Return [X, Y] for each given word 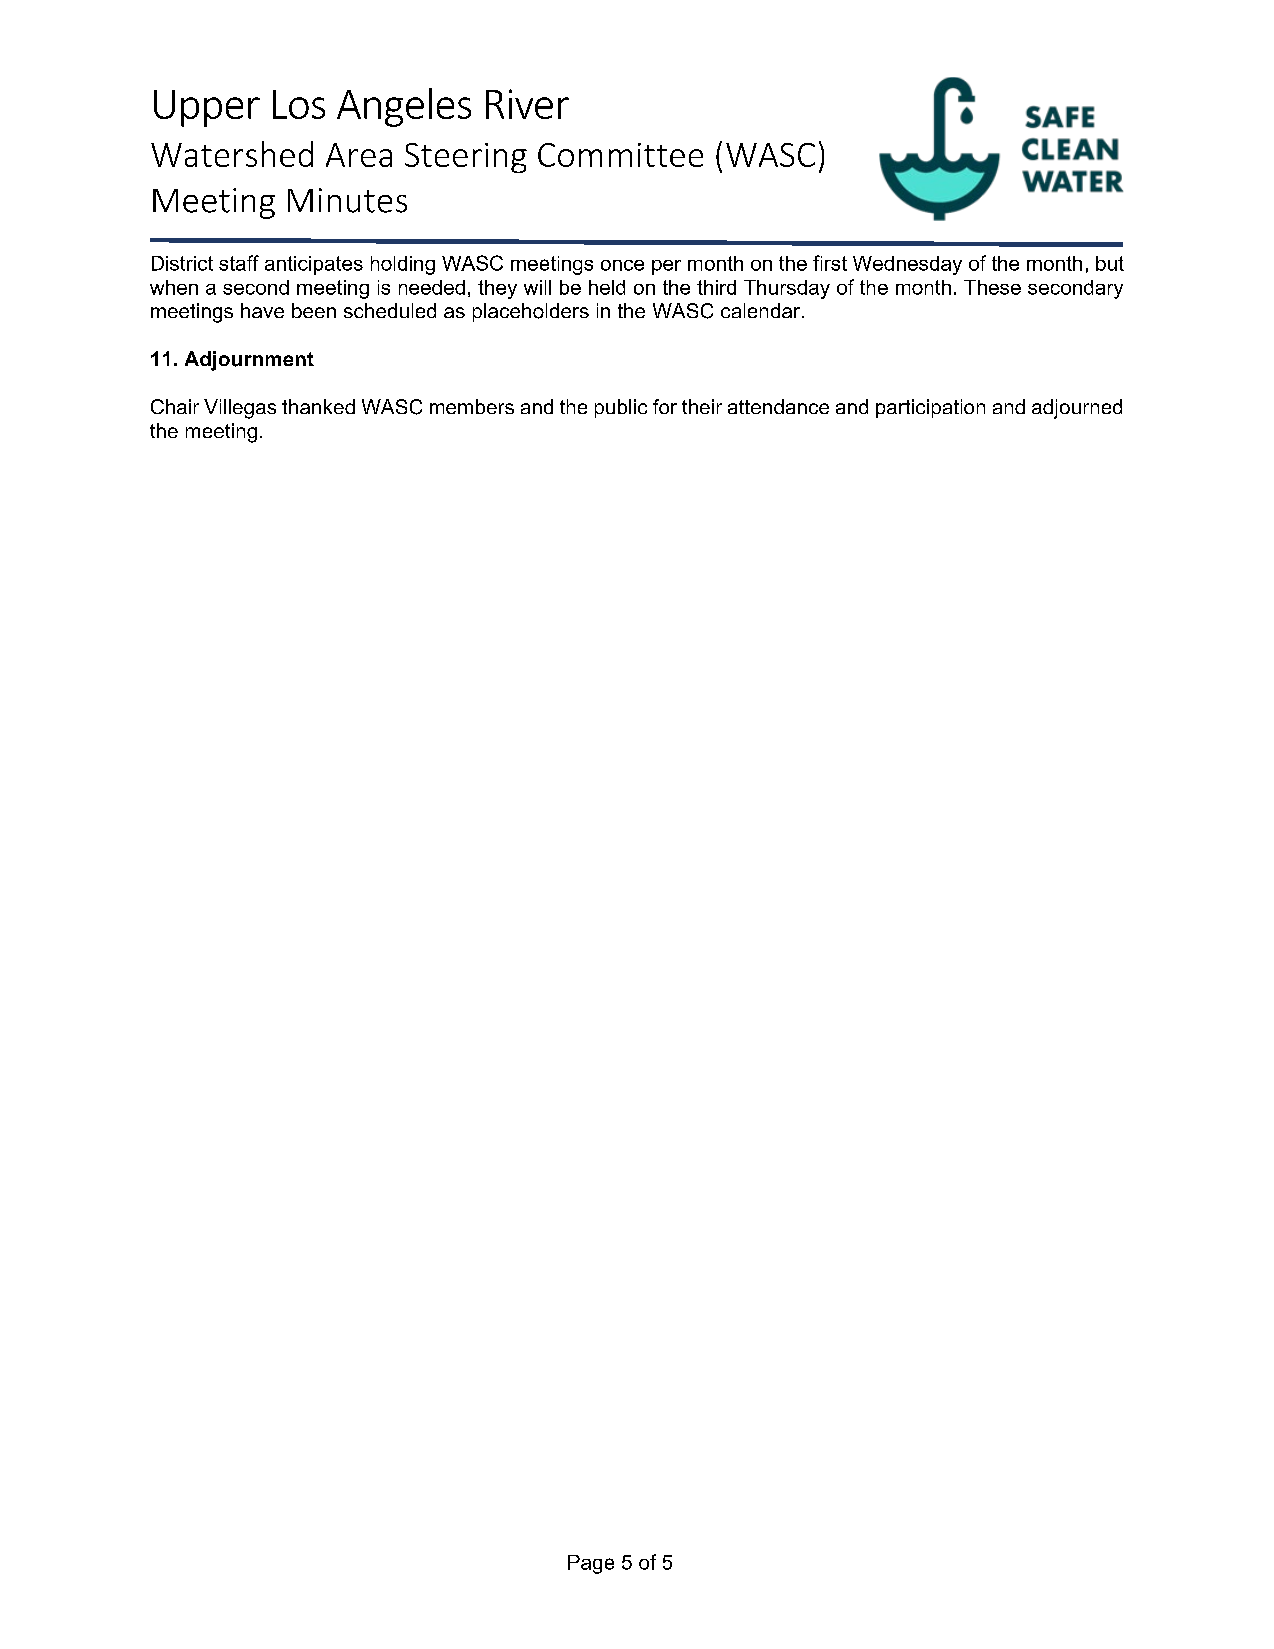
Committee [620, 155]
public [621, 408]
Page [591, 1564]
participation [930, 408]
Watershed [232, 154]
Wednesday [907, 265]
